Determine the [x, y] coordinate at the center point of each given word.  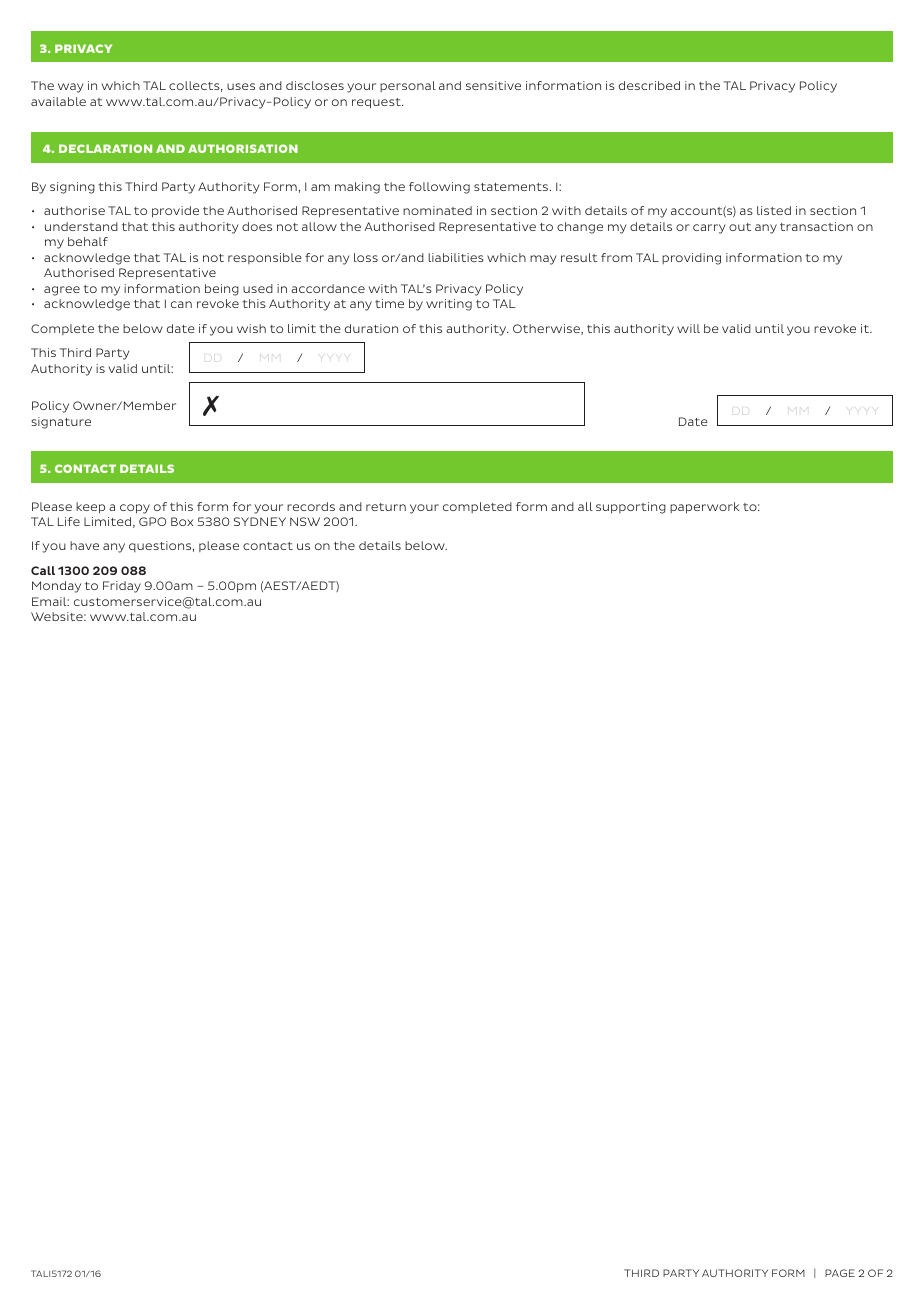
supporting [631, 508]
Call [43, 570]
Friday [122, 587]
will [688, 328]
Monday [56, 587]
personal [408, 86]
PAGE [840, 1273]
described [649, 85]
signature [61, 423]
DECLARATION [105, 148]
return [386, 507]
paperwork [705, 508]
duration [371, 328]
